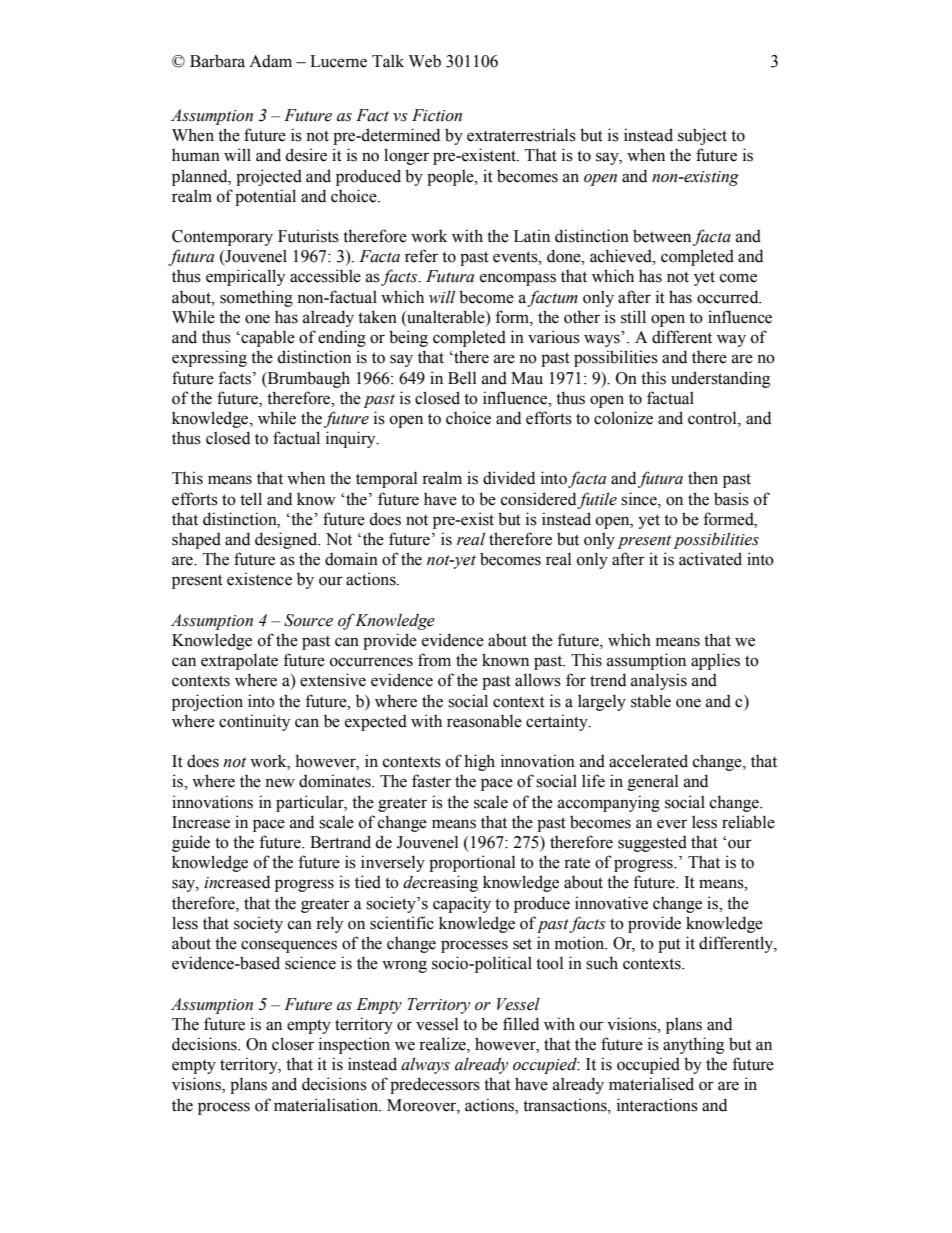 Image resolution: width=952 pixels, height=1233 pixels. Describe the element at coordinates (710, 559) in the page. I see `activated` at that location.
